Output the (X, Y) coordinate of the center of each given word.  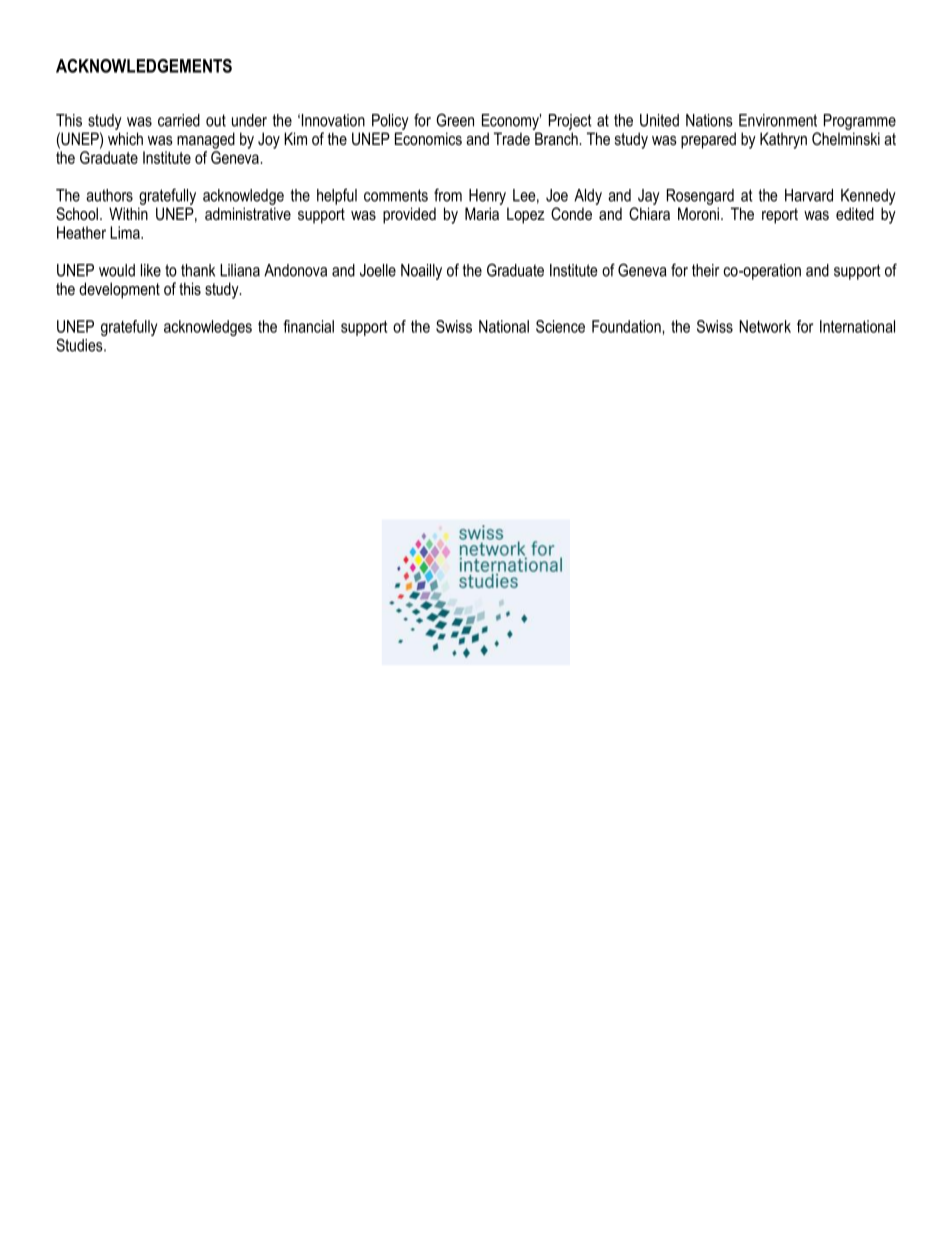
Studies (80, 345)
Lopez (526, 215)
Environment (778, 120)
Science (560, 326)
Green (455, 120)
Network (765, 326)
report (780, 216)
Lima (126, 232)
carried (179, 120)
